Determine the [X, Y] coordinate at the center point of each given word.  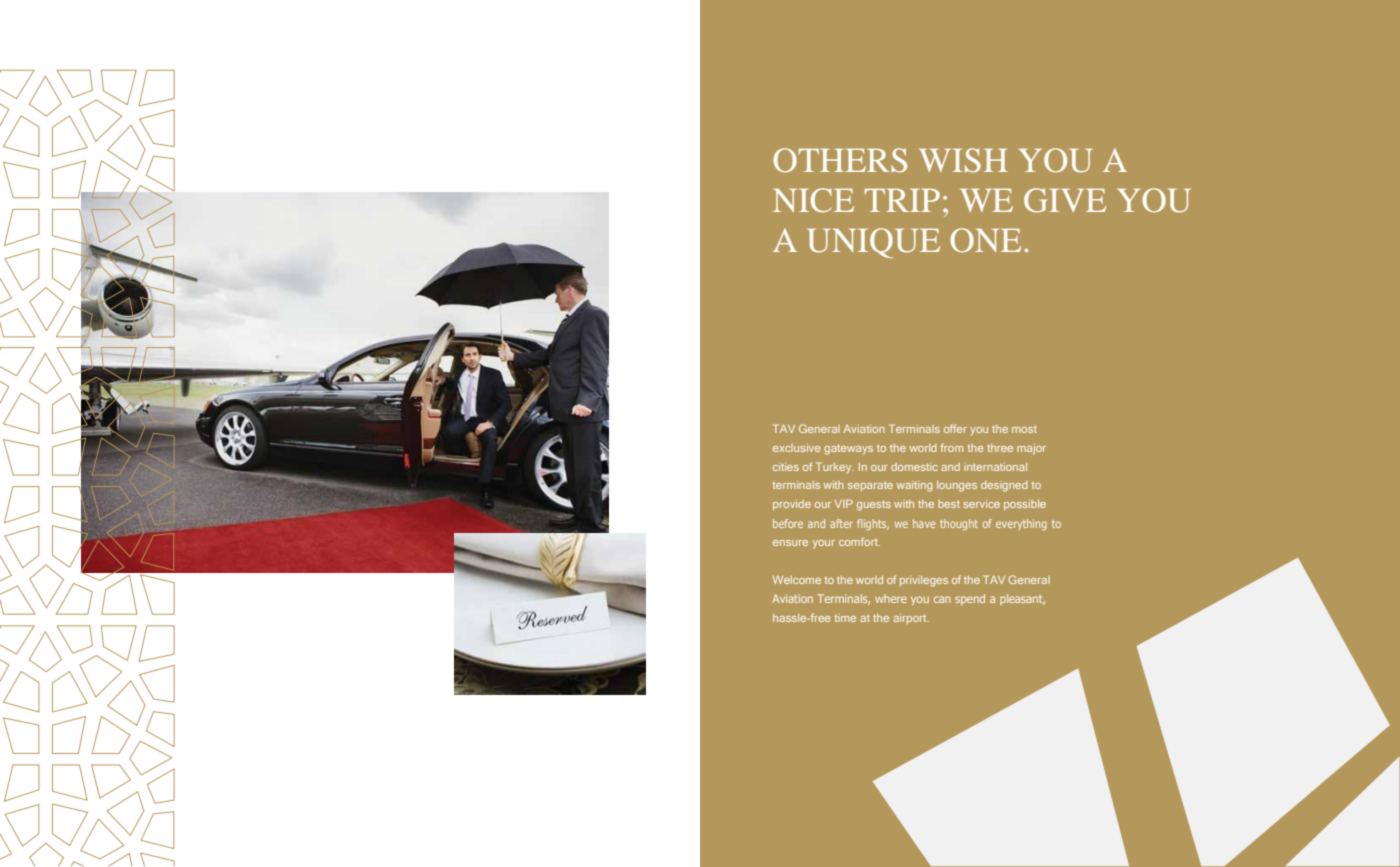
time [845, 618]
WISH [963, 160]
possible [1025, 505]
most [1024, 429]
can [942, 599]
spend [970, 599]
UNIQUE [873, 243]
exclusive [797, 448]
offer [955, 428]
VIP [844, 503]
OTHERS [840, 160]
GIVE [1065, 200]
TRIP [902, 200]
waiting [914, 486]
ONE [985, 240]
